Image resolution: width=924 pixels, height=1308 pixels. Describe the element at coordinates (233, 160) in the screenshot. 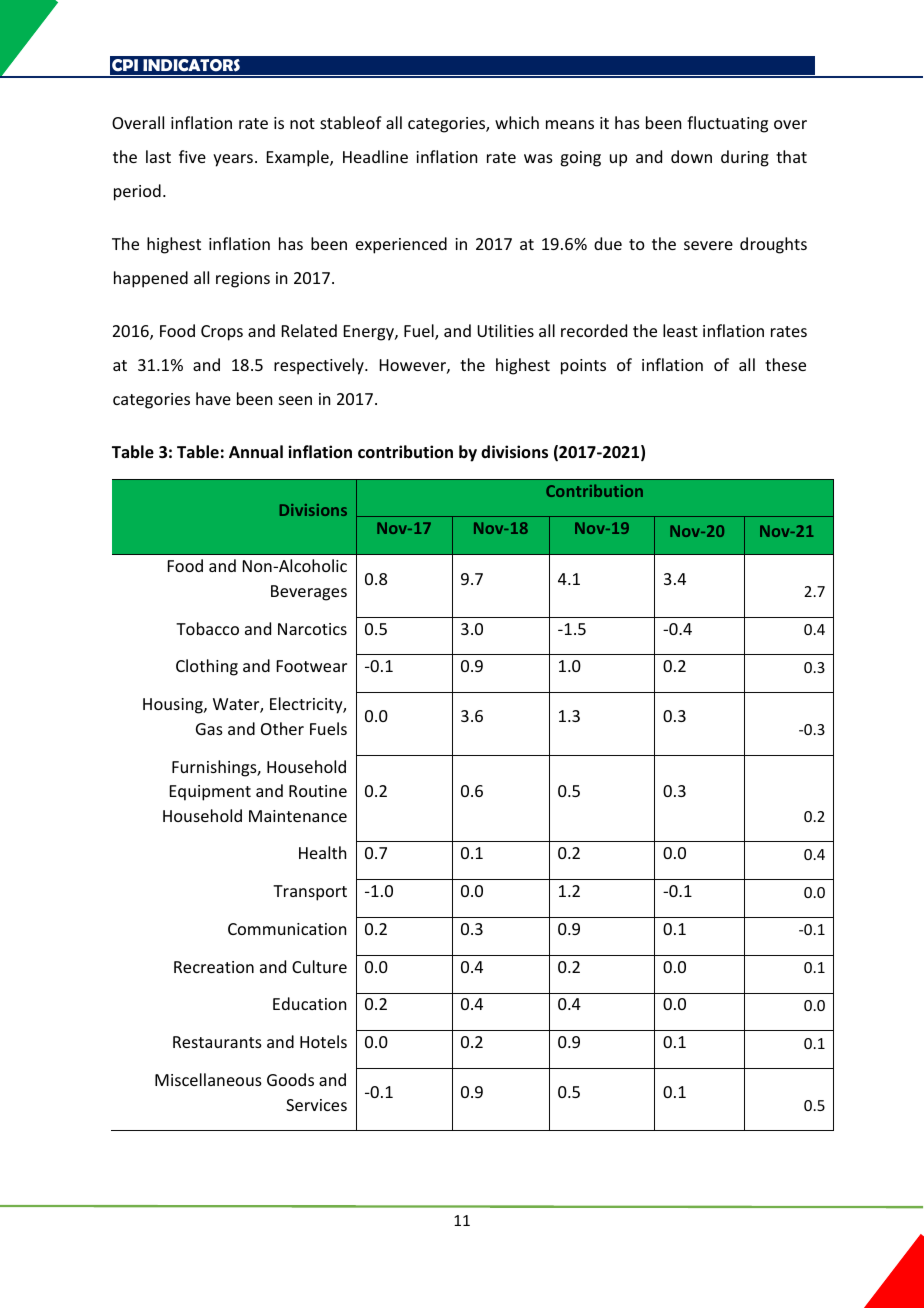

I see `years` at that location.
